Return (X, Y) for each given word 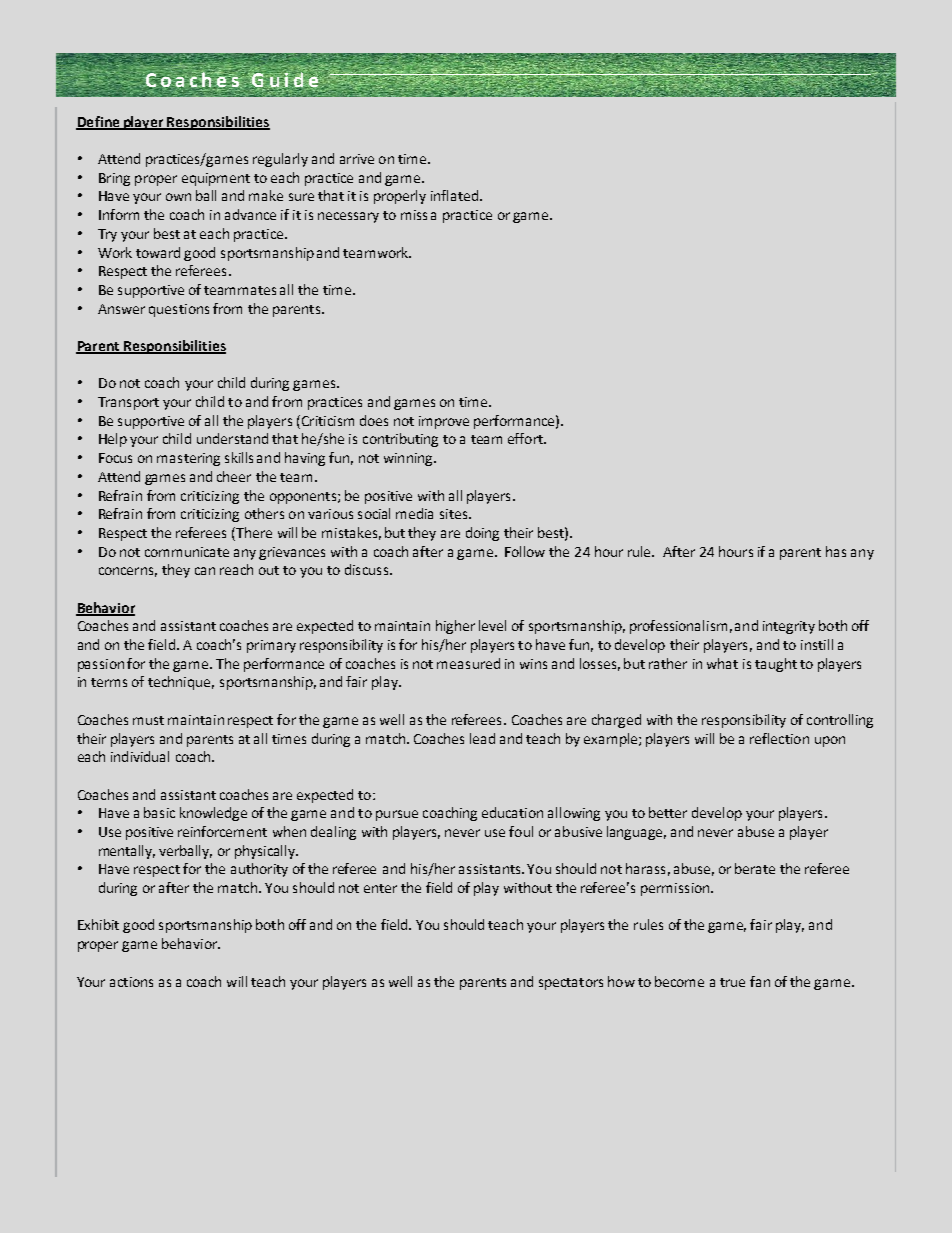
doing (482, 534)
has (836, 551)
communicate (187, 552)
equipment (216, 179)
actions (131, 982)
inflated (456, 195)
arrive (357, 159)
